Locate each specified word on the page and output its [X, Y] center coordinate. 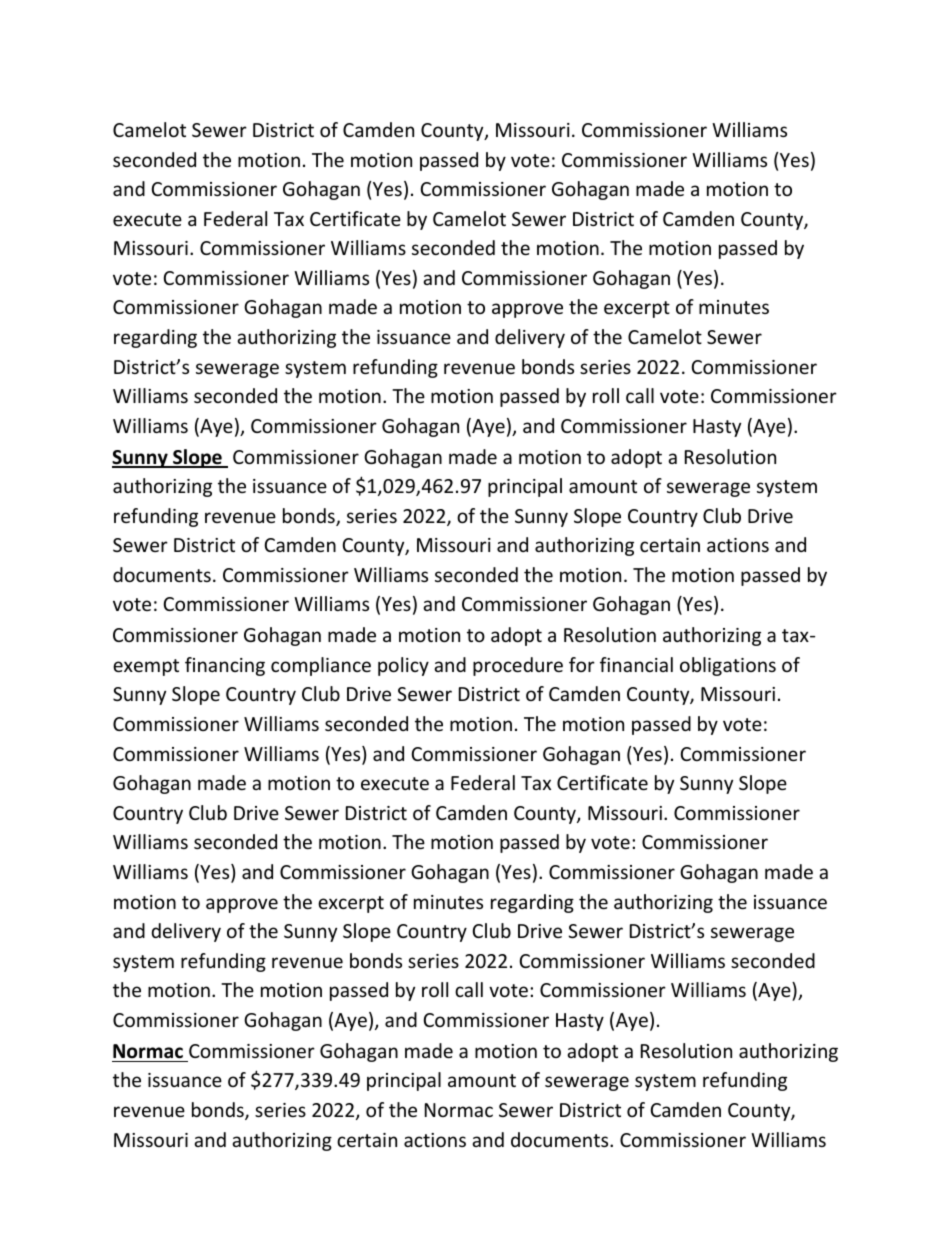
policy [403, 666]
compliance [321, 666]
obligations [728, 666]
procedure [518, 666]
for [582, 664]
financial [636, 664]
